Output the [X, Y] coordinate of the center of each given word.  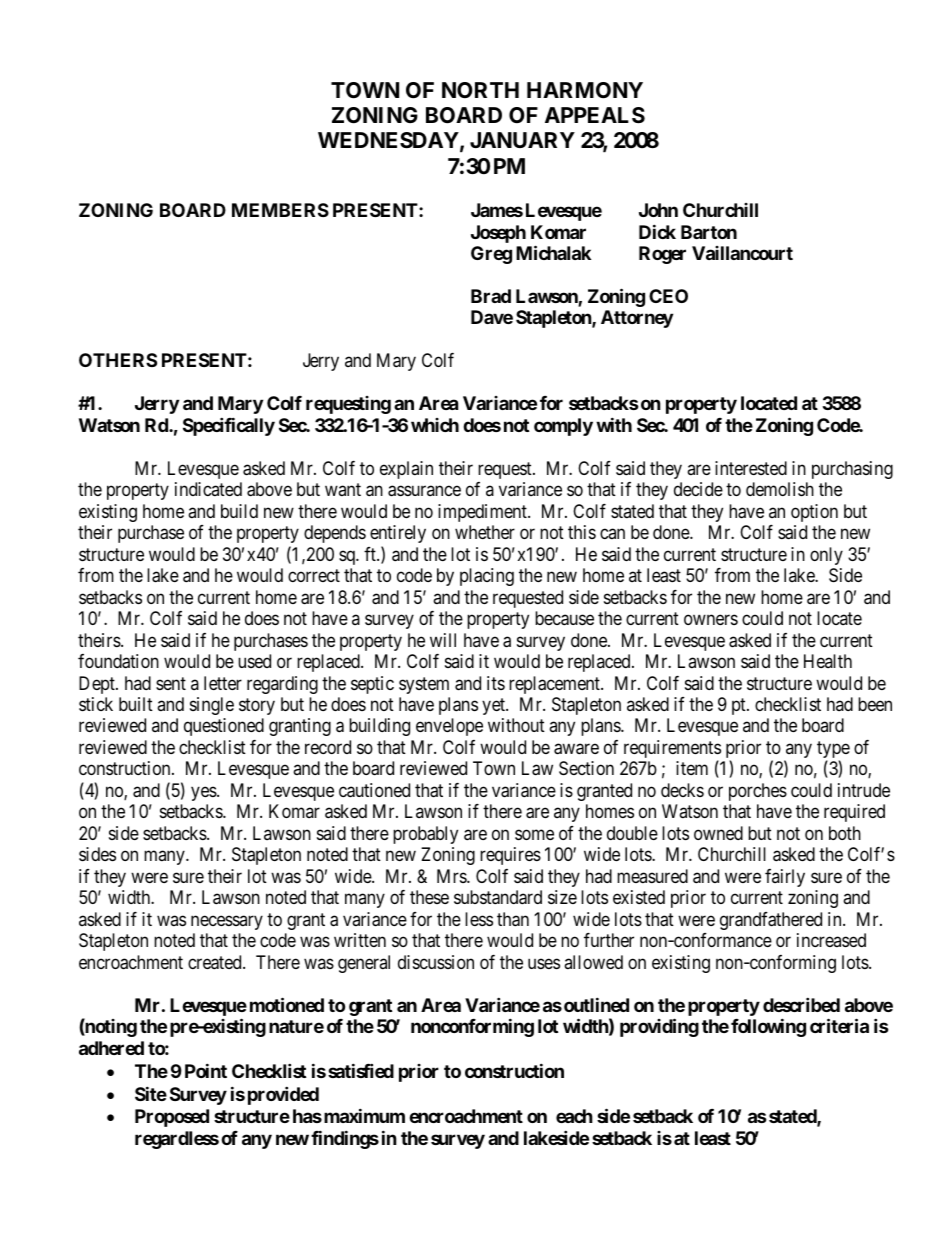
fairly [785, 878]
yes [204, 793]
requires [510, 856]
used [254, 661]
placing [487, 577]
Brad [491, 296]
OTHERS [118, 360]
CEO [668, 296]
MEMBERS [280, 210]
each [574, 1116]
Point [206, 1070]
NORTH [480, 90]
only [826, 556]
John [658, 210]
